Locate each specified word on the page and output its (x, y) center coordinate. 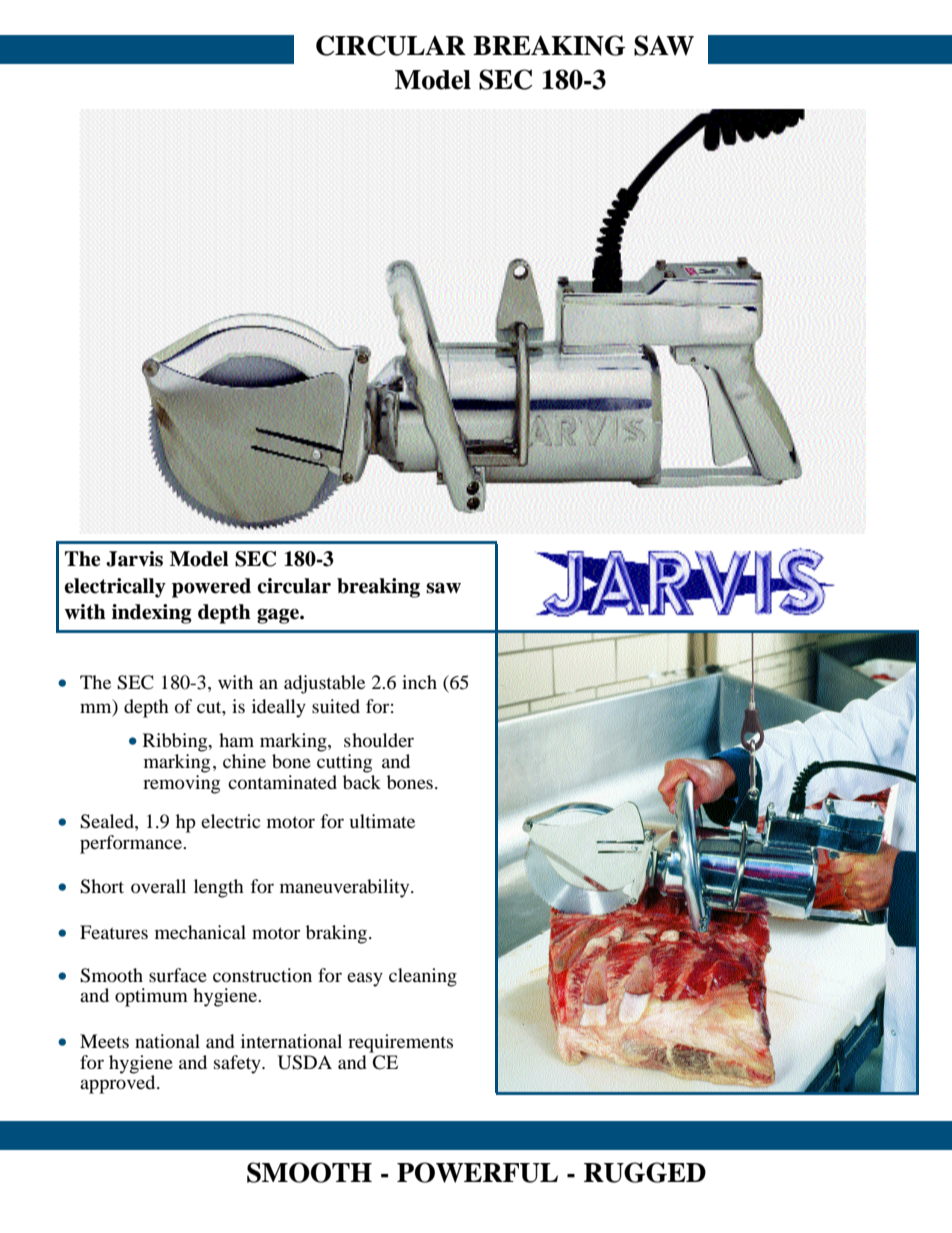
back (362, 780)
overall (158, 886)
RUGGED (645, 1172)
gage (279, 616)
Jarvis (134, 559)
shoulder (379, 740)
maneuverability (346, 888)
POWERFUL (477, 1172)
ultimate (382, 821)
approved (119, 1083)
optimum (151, 997)
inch (419, 682)
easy (365, 979)
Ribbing (176, 742)
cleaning (423, 977)
